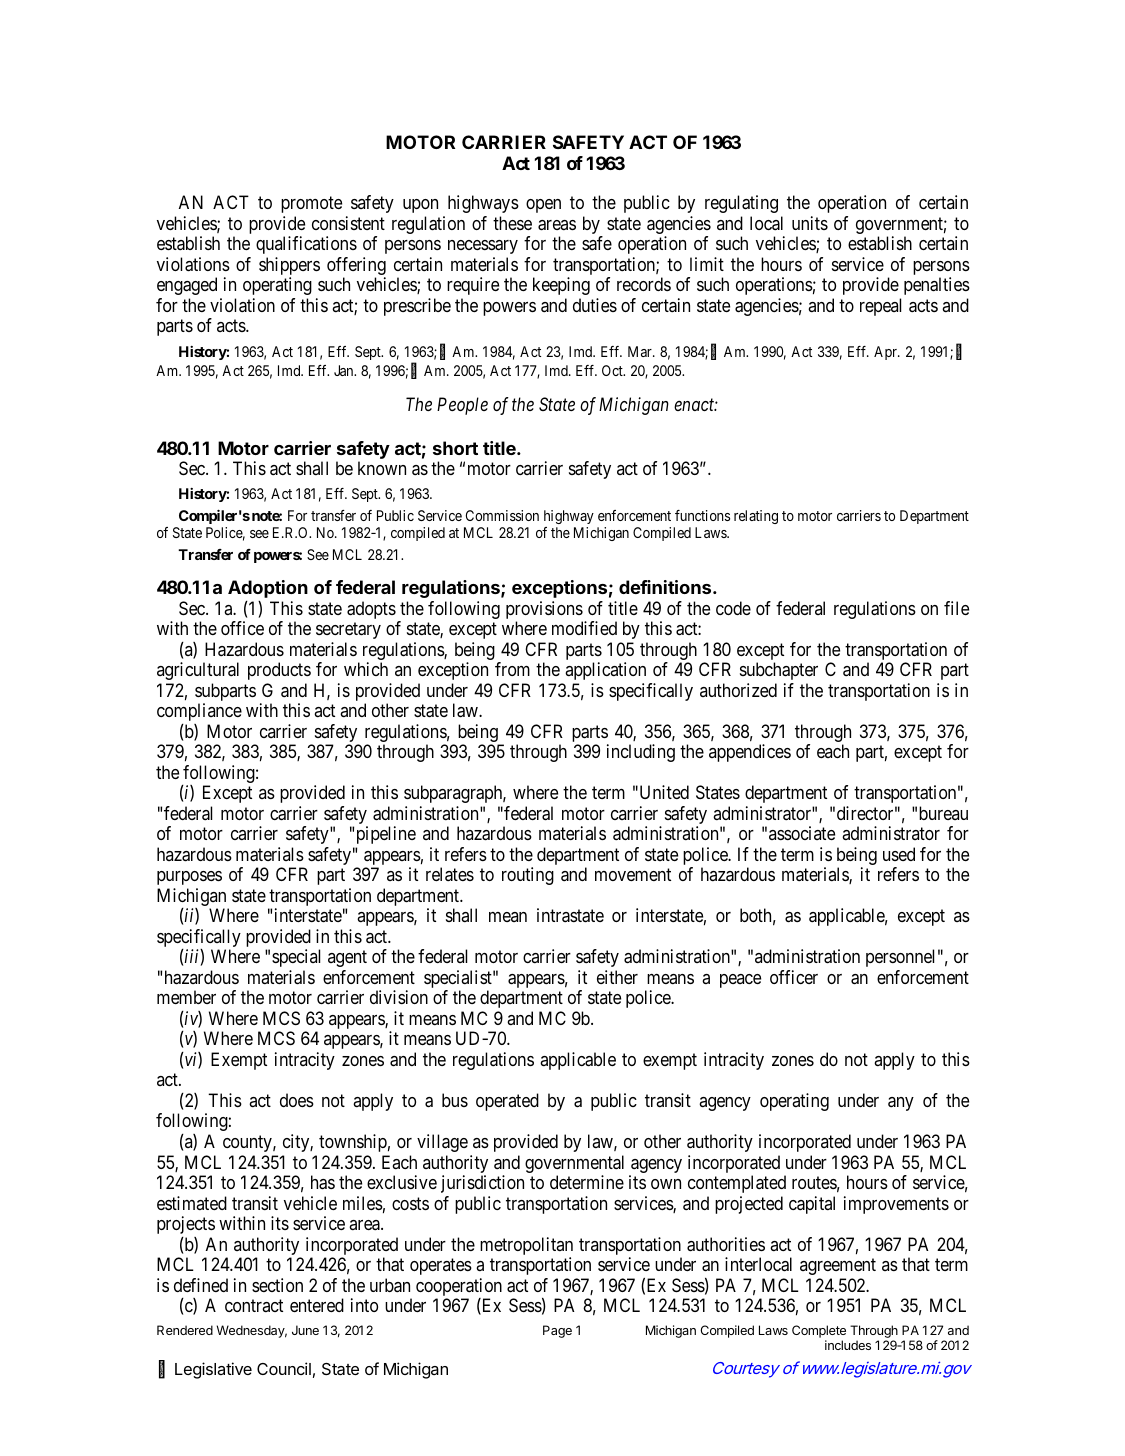 This screenshot has height=1456, width=1125. What do you see at coordinates (543, 206) in the screenshot?
I see `open` at bounding box center [543, 206].
